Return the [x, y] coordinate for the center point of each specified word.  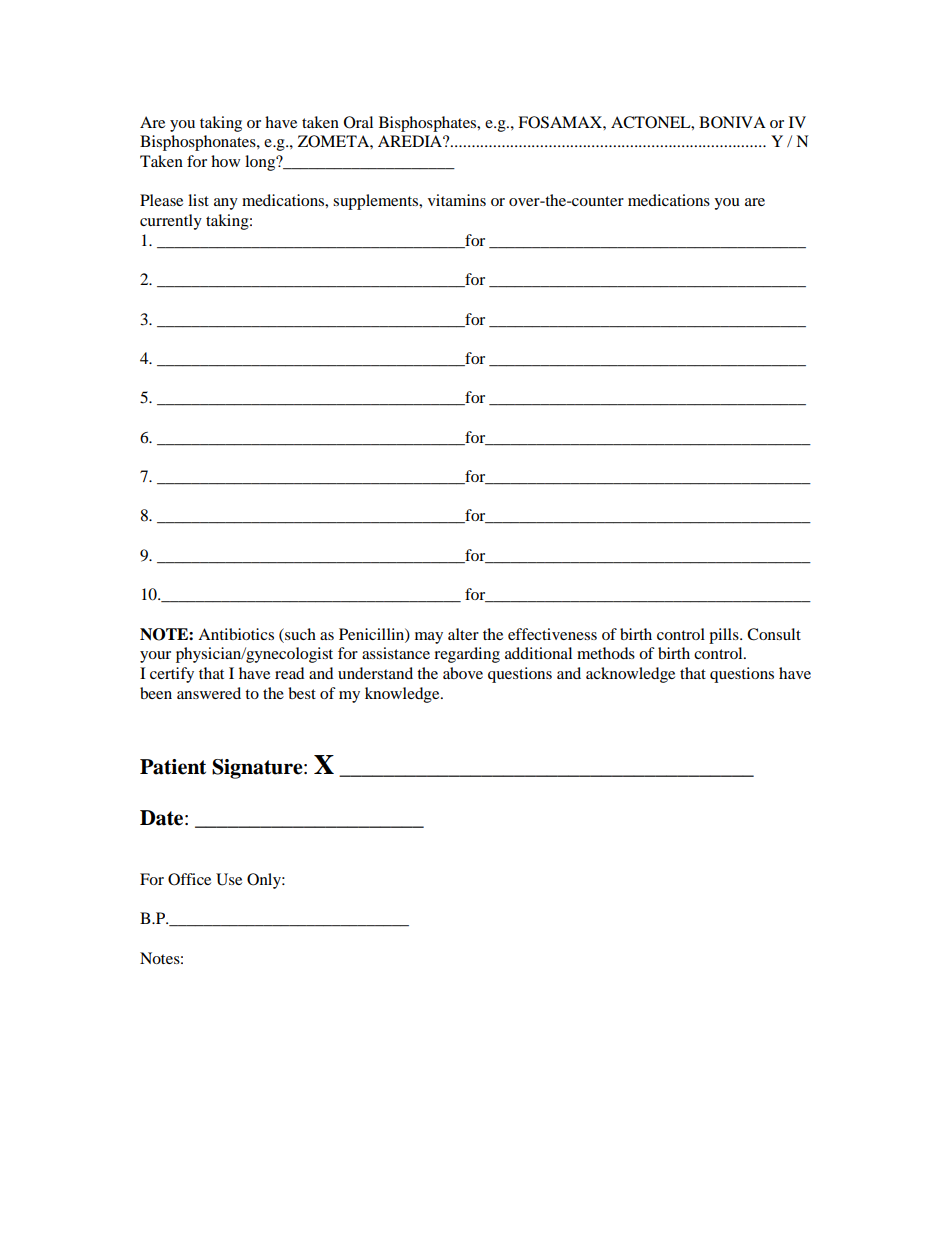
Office [189, 879]
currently [171, 222]
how [225, 161]
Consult [774, 634]
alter [463, 634]
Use [229, 879]
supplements [377, 202]
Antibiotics [236, 634]
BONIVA [732, 122]
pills [725, 636]
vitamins [457, 200]
